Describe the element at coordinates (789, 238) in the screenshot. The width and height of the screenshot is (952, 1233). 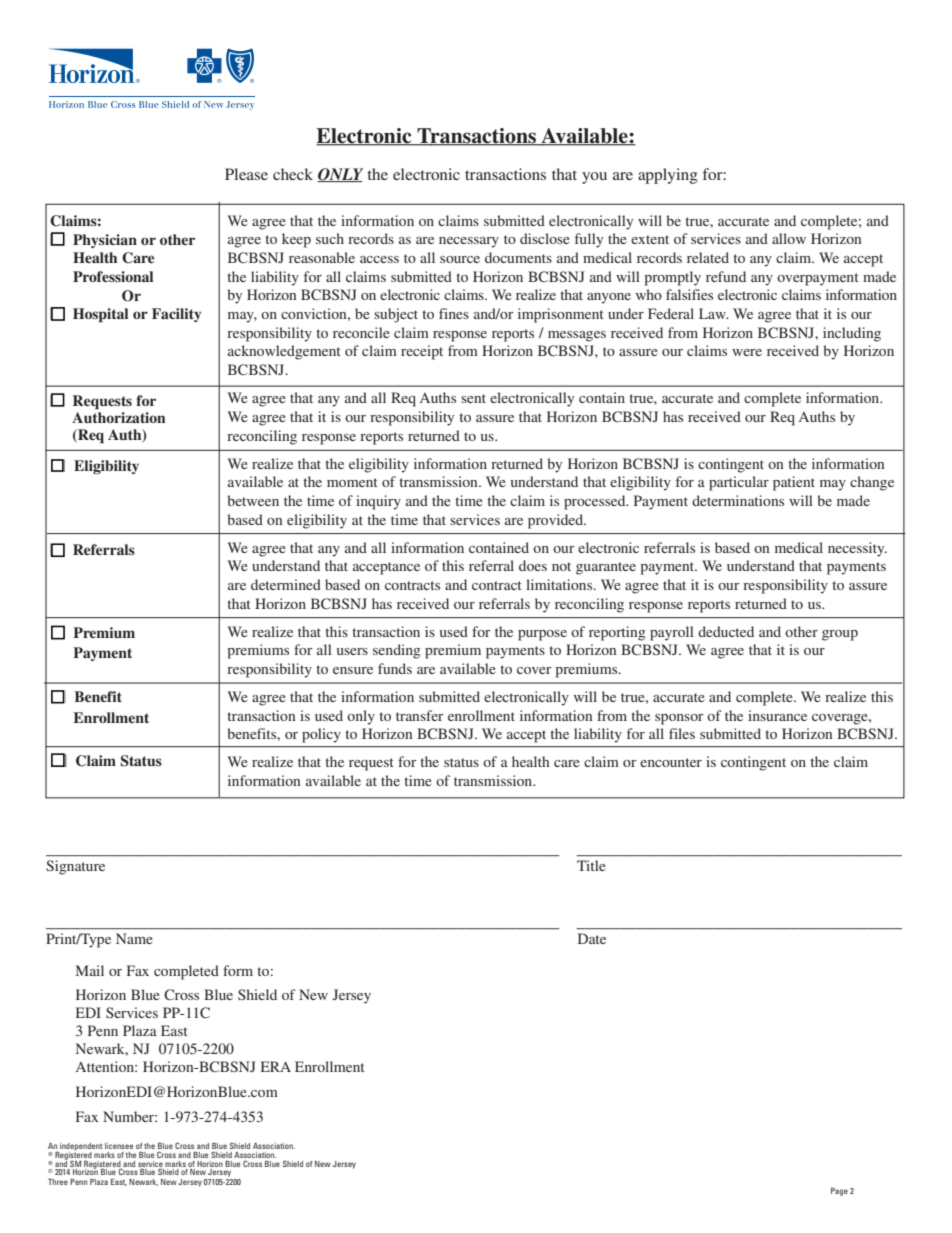
I see `allow` at that location.
